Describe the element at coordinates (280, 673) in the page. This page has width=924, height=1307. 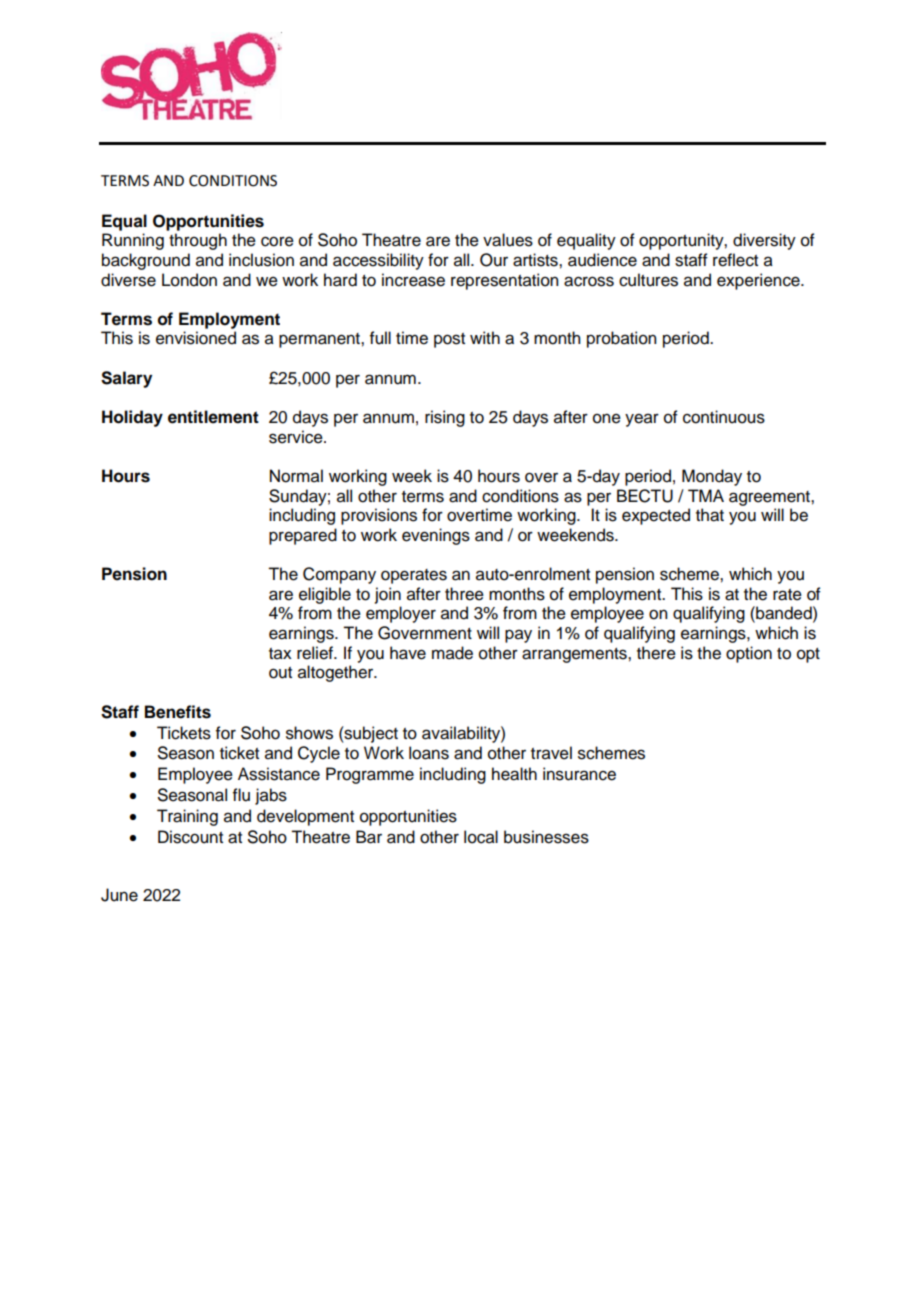
I see `out` at that location.
